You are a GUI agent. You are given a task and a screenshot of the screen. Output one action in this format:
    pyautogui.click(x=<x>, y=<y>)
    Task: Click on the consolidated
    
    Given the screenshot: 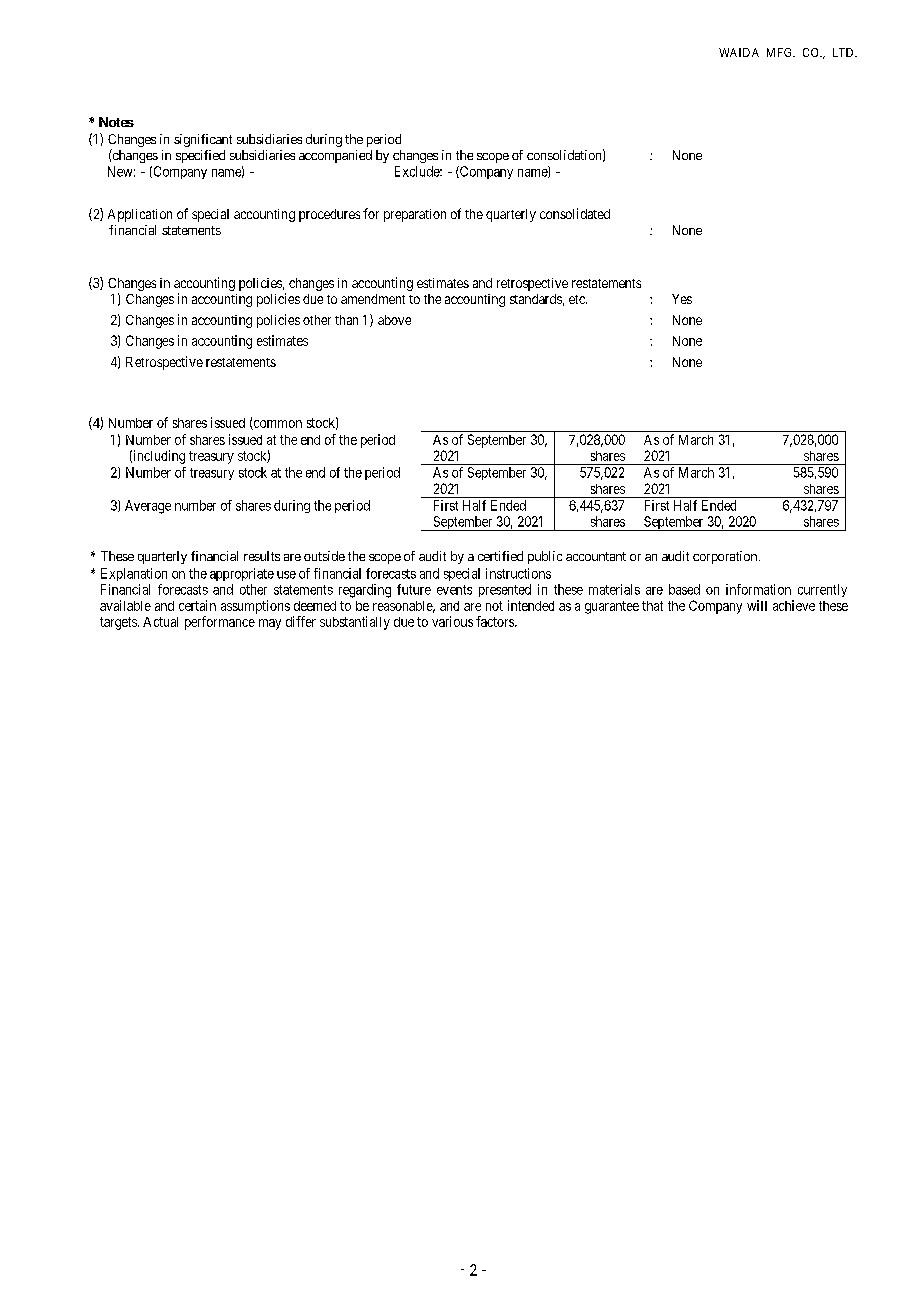 What is the action you would take?
    pyautogui.click(x=575, y=213)
